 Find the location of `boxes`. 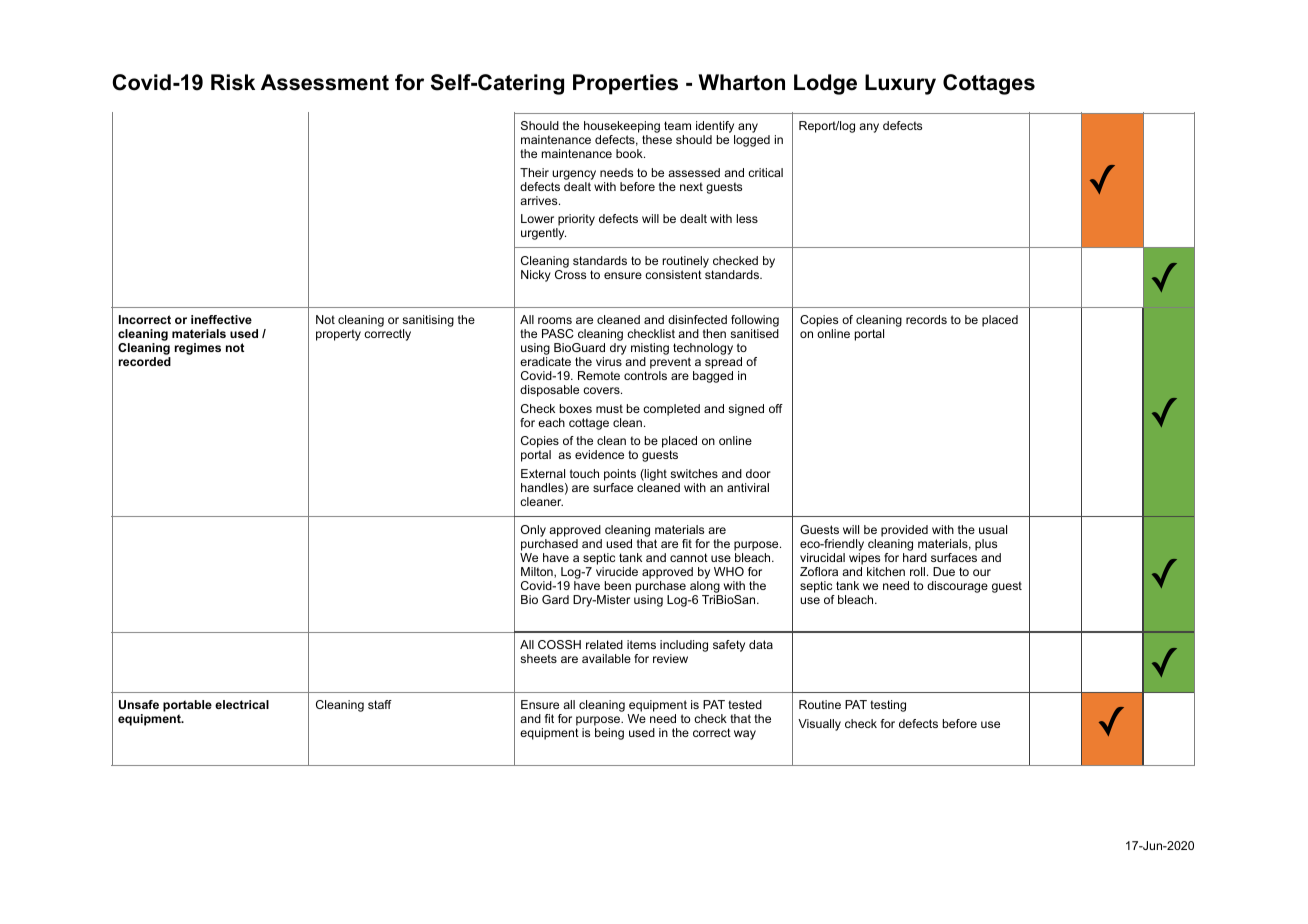

boxes is located at coordinates (576, 408).
